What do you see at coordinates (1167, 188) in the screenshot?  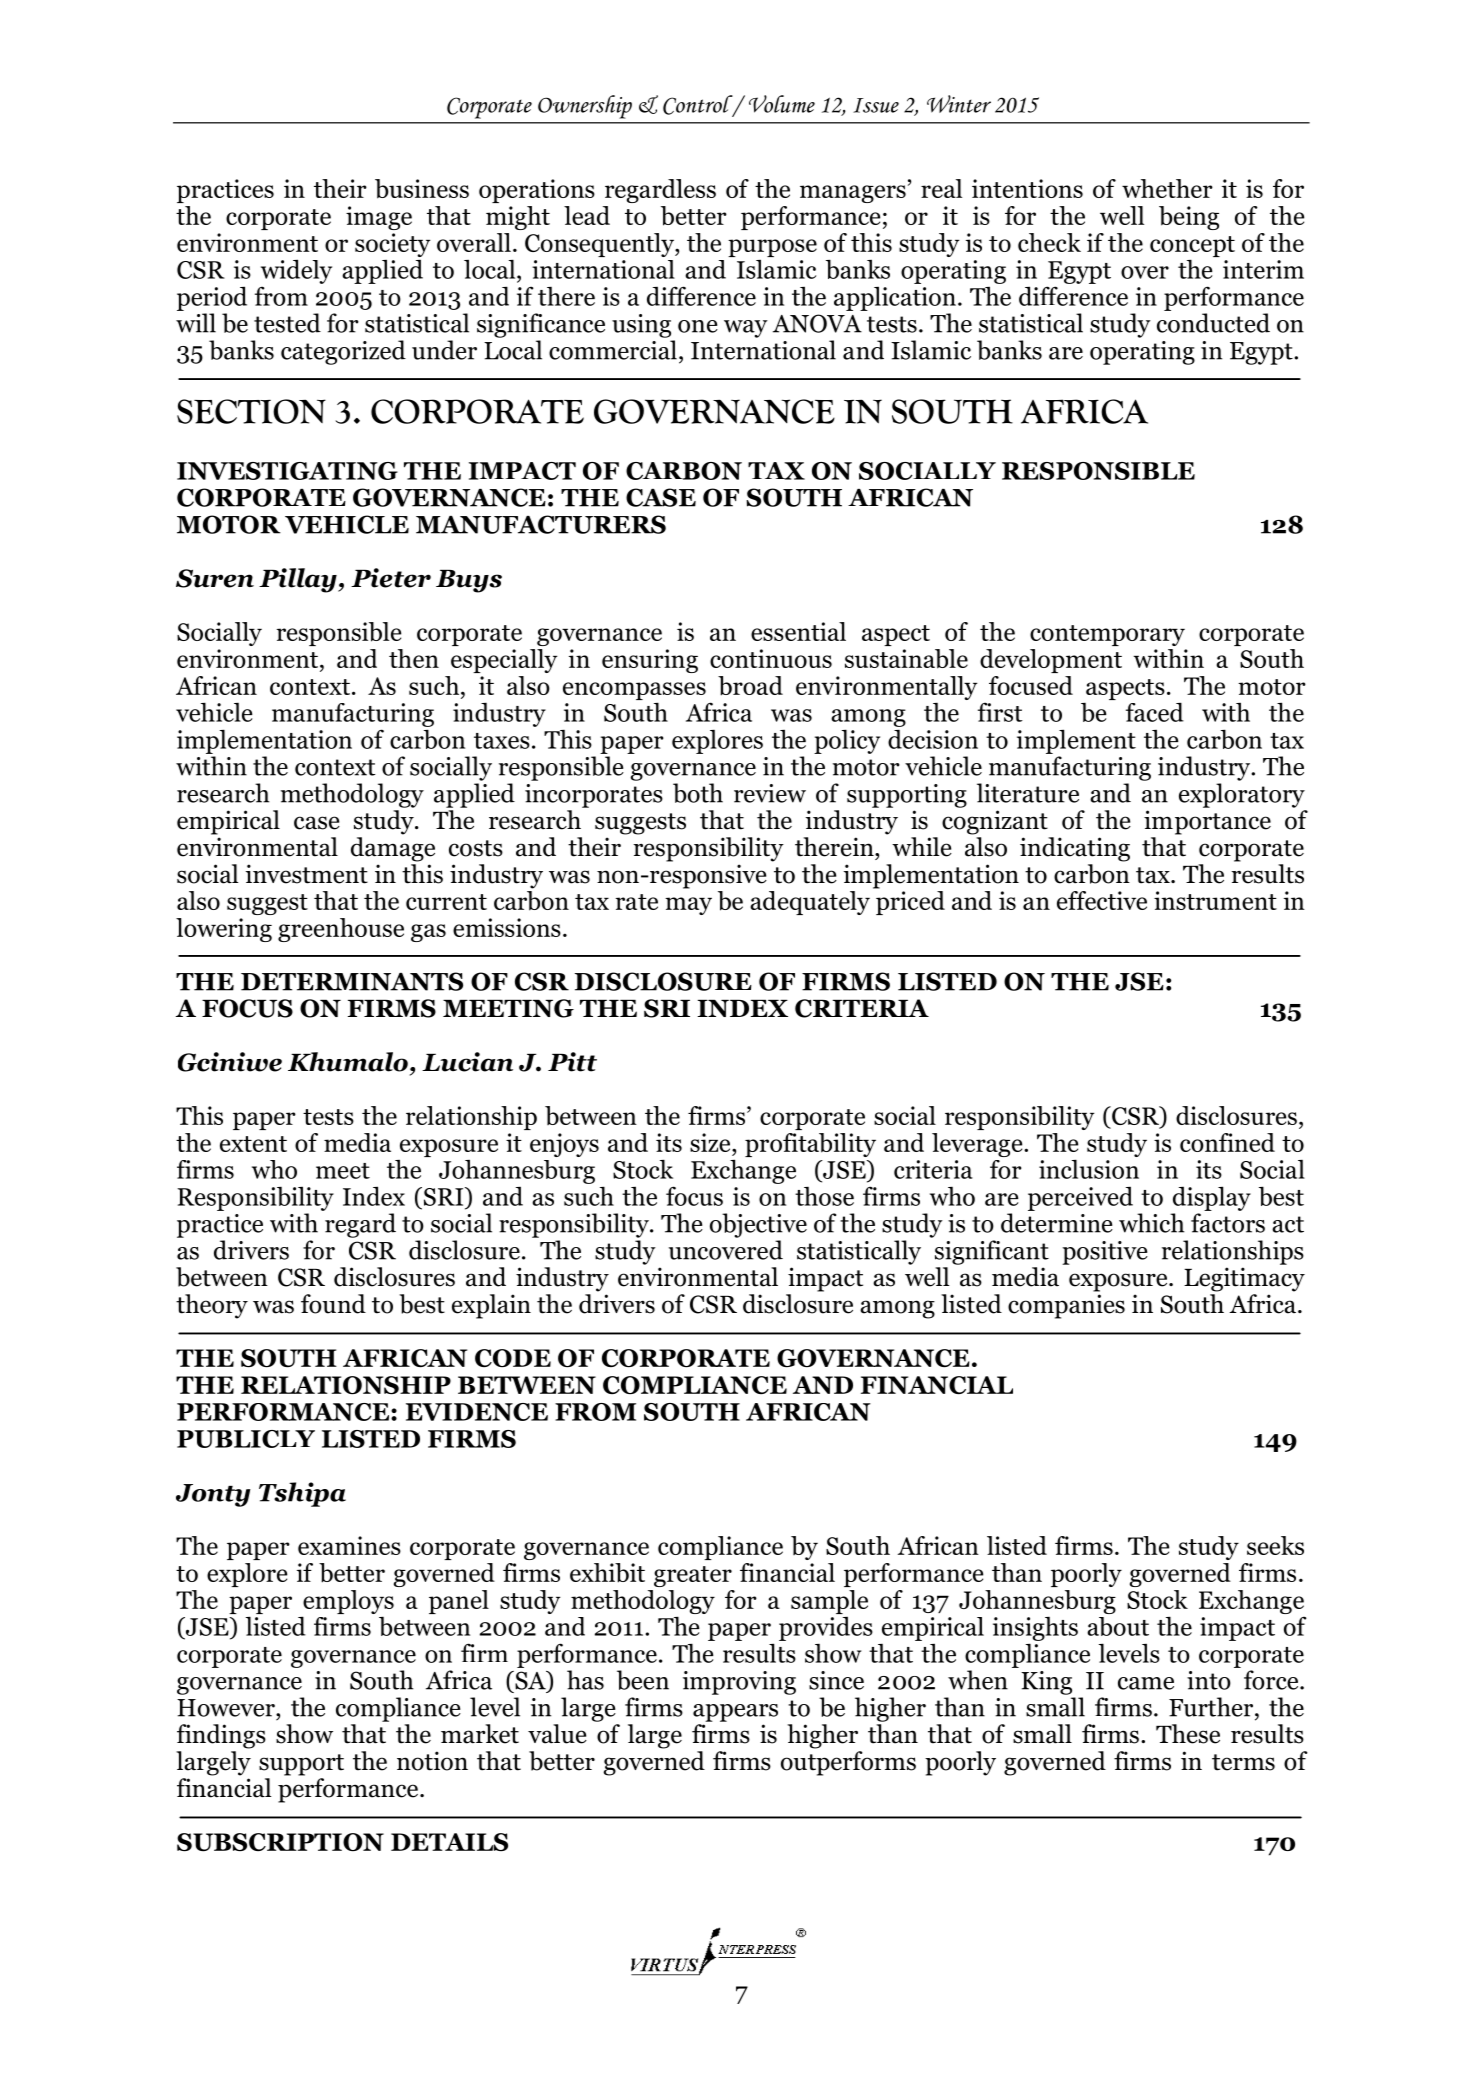 I see `whether` at bounding box center [1167, 188].
